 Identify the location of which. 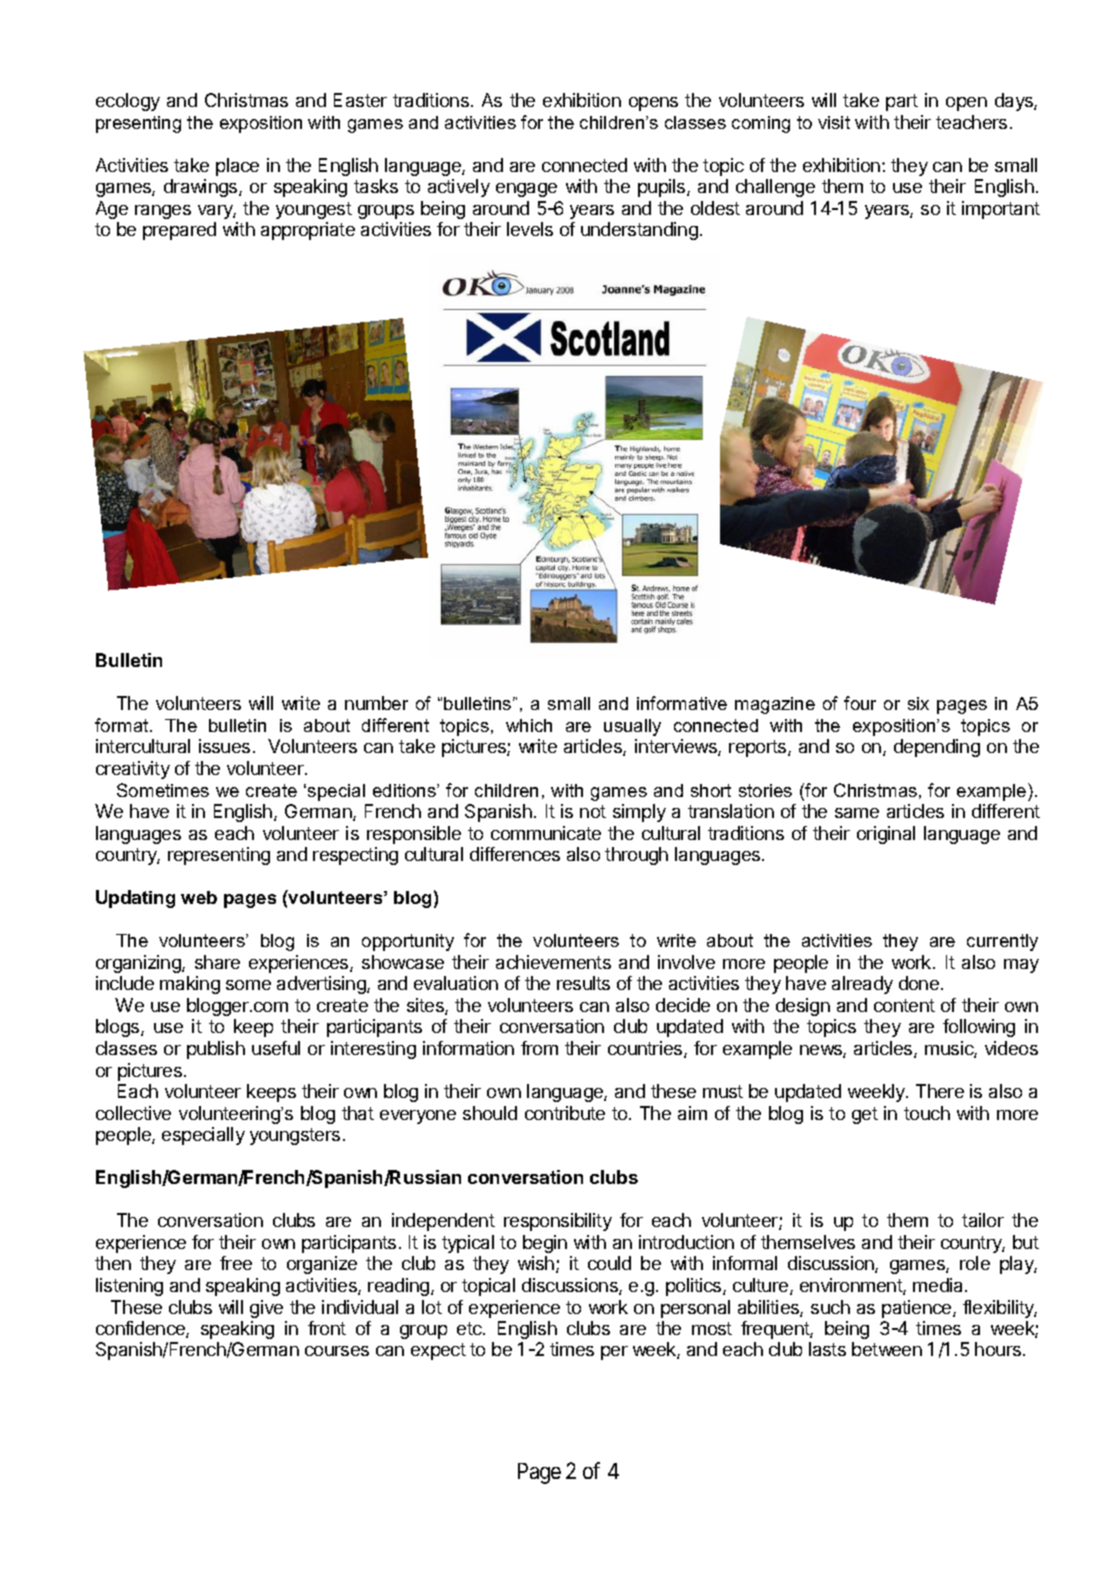
(529, 725).
